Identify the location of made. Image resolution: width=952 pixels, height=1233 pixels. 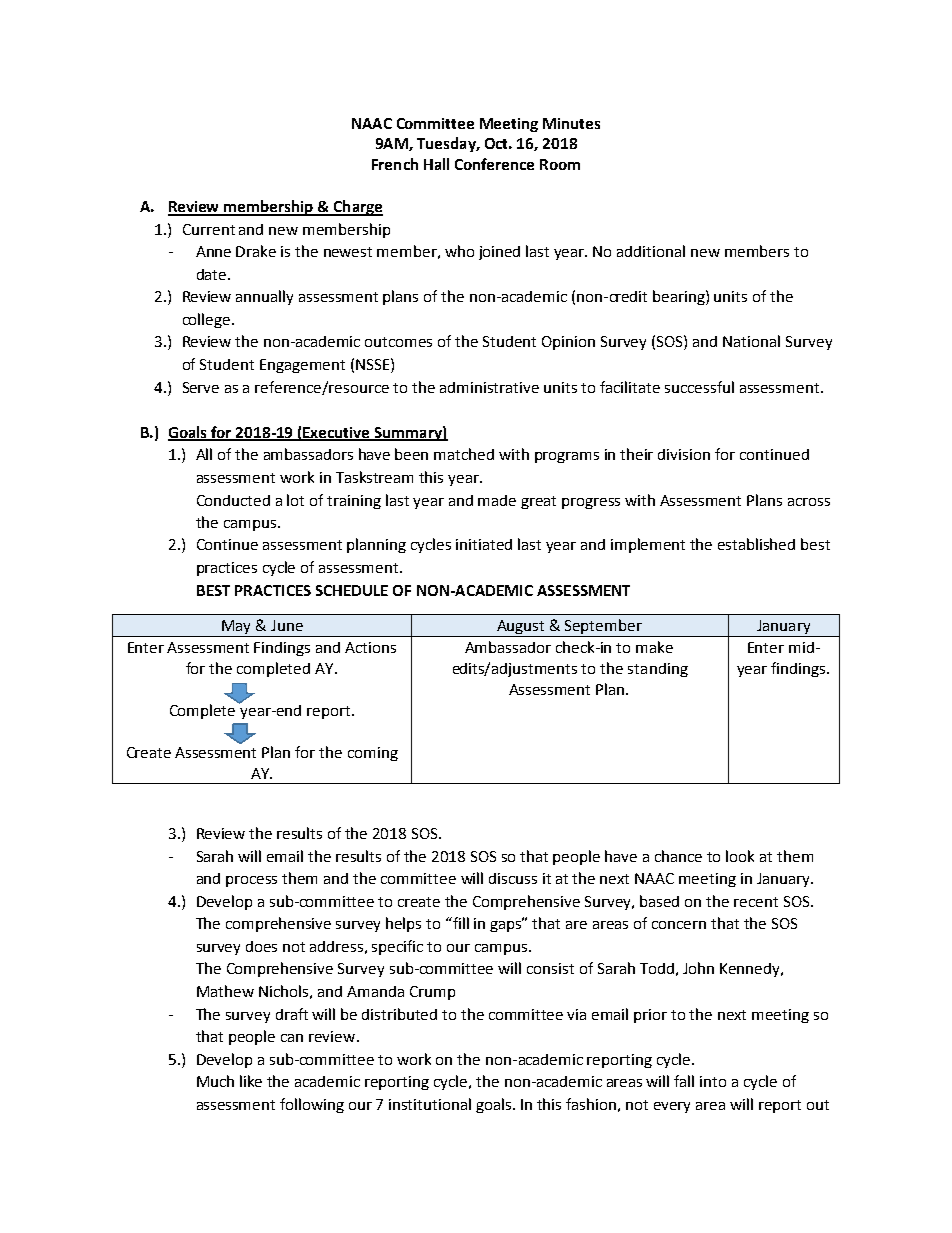
(497, 500).
